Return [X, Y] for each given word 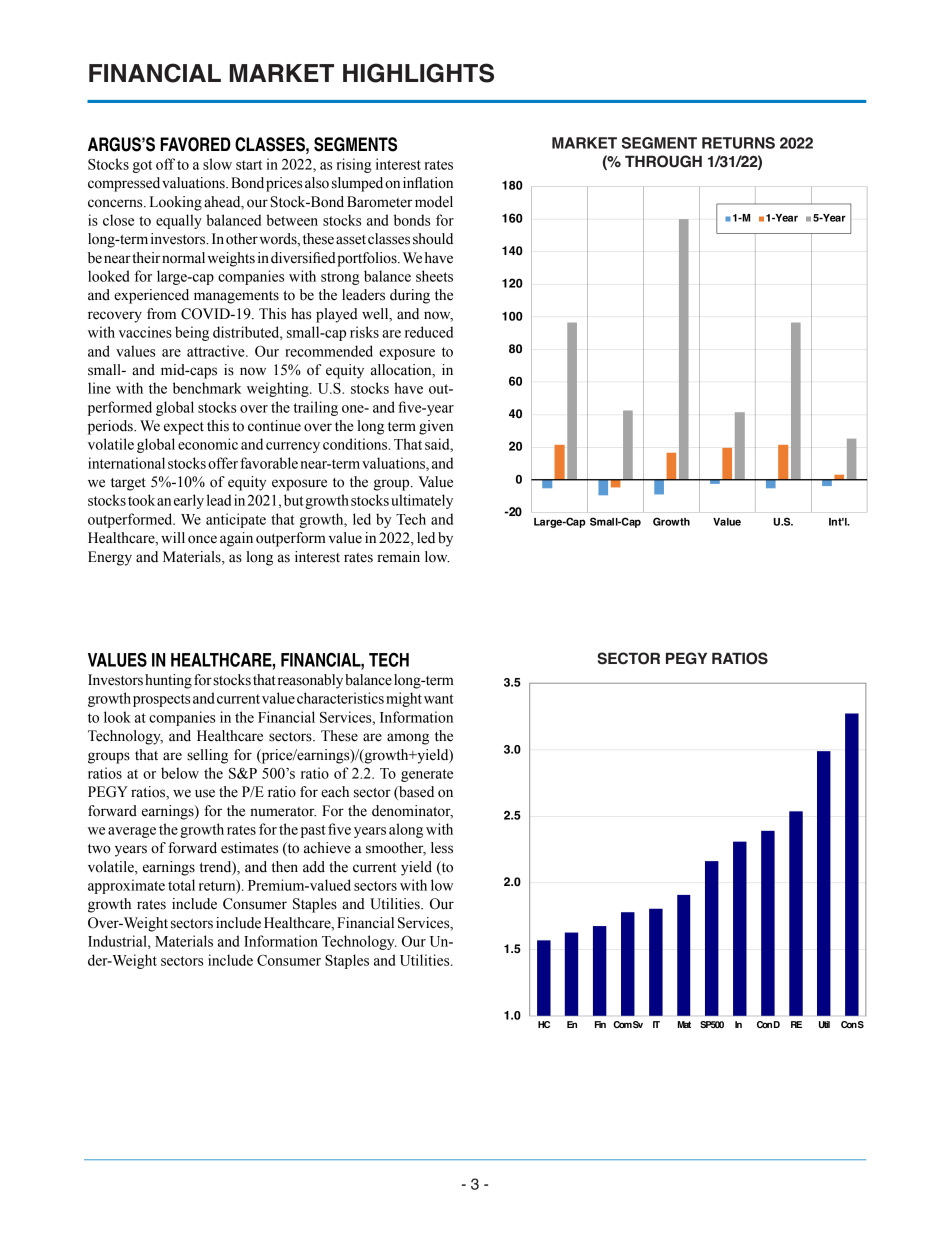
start [249, 165]
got [142, 166]
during [410, 296]
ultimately [422, 501]
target [128, 484]
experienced [151, 296]
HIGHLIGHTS [418, 73]
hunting [168, 681]
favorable [269, 463]
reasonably [310, 681]
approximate [126, 886]
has [301, 314]
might [404, 699]
